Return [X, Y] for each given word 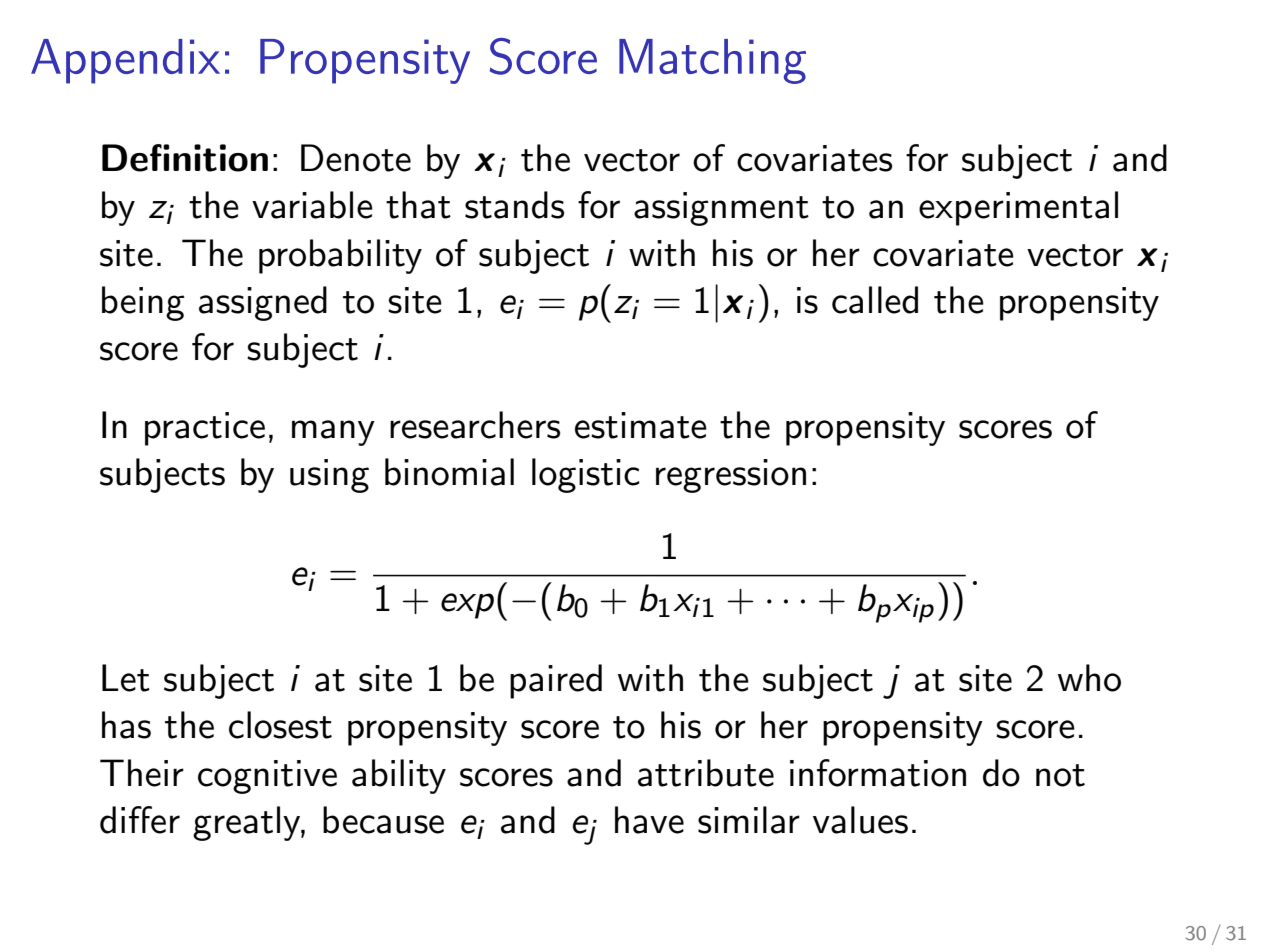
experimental [1018, 208]
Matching [712, 61]
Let [126, 678]
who [1089, 678]
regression [731, 476]
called [875, 300]
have [649, 820]
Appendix [125, 61]
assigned [263, 303]
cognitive [267, 777]
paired [556, 681]
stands [514, 205]
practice [205, 429]
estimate [641, 425]
